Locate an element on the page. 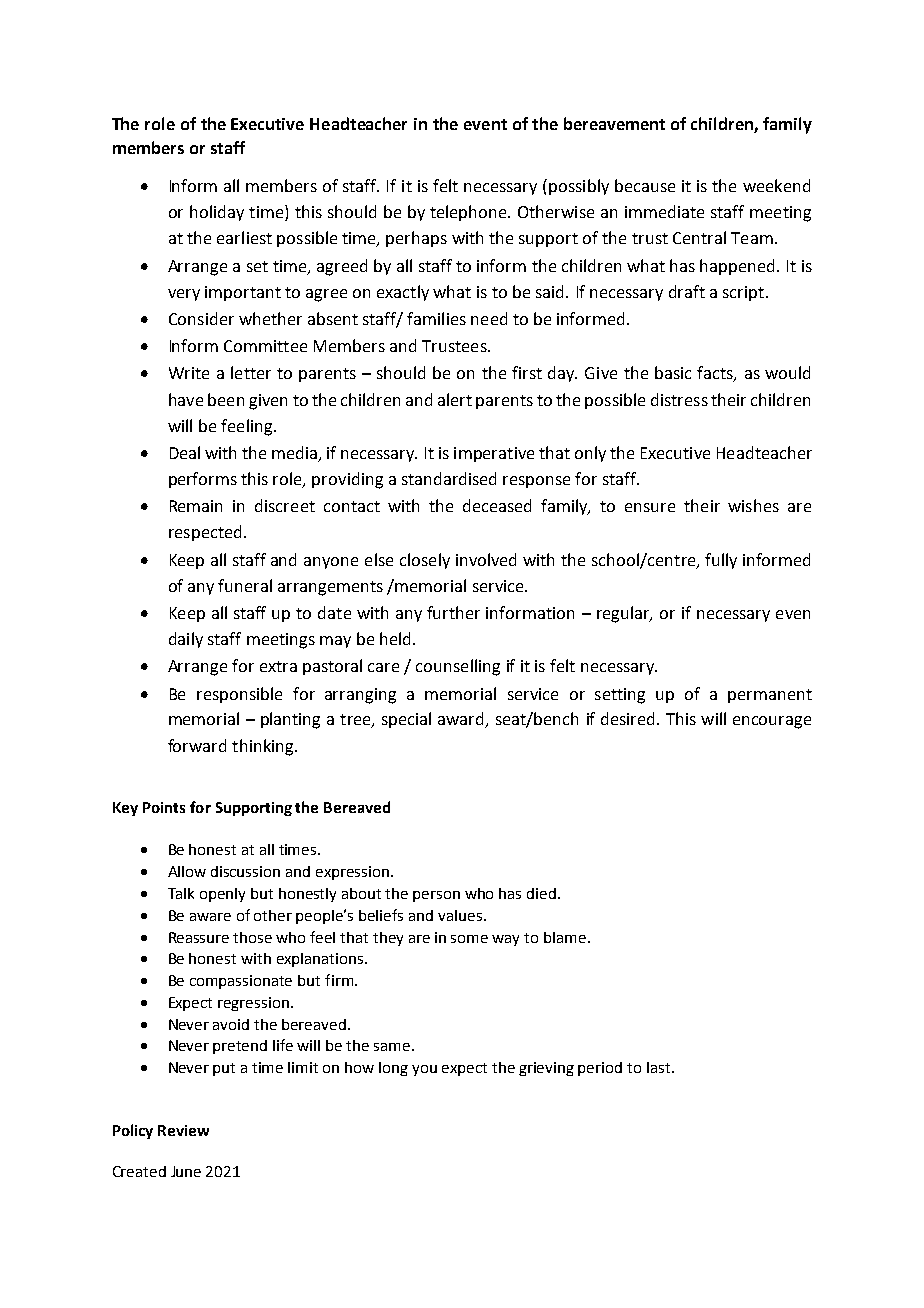 The width and height of the document is (924, 1308). telephone is located at coordinates (469, 213).
